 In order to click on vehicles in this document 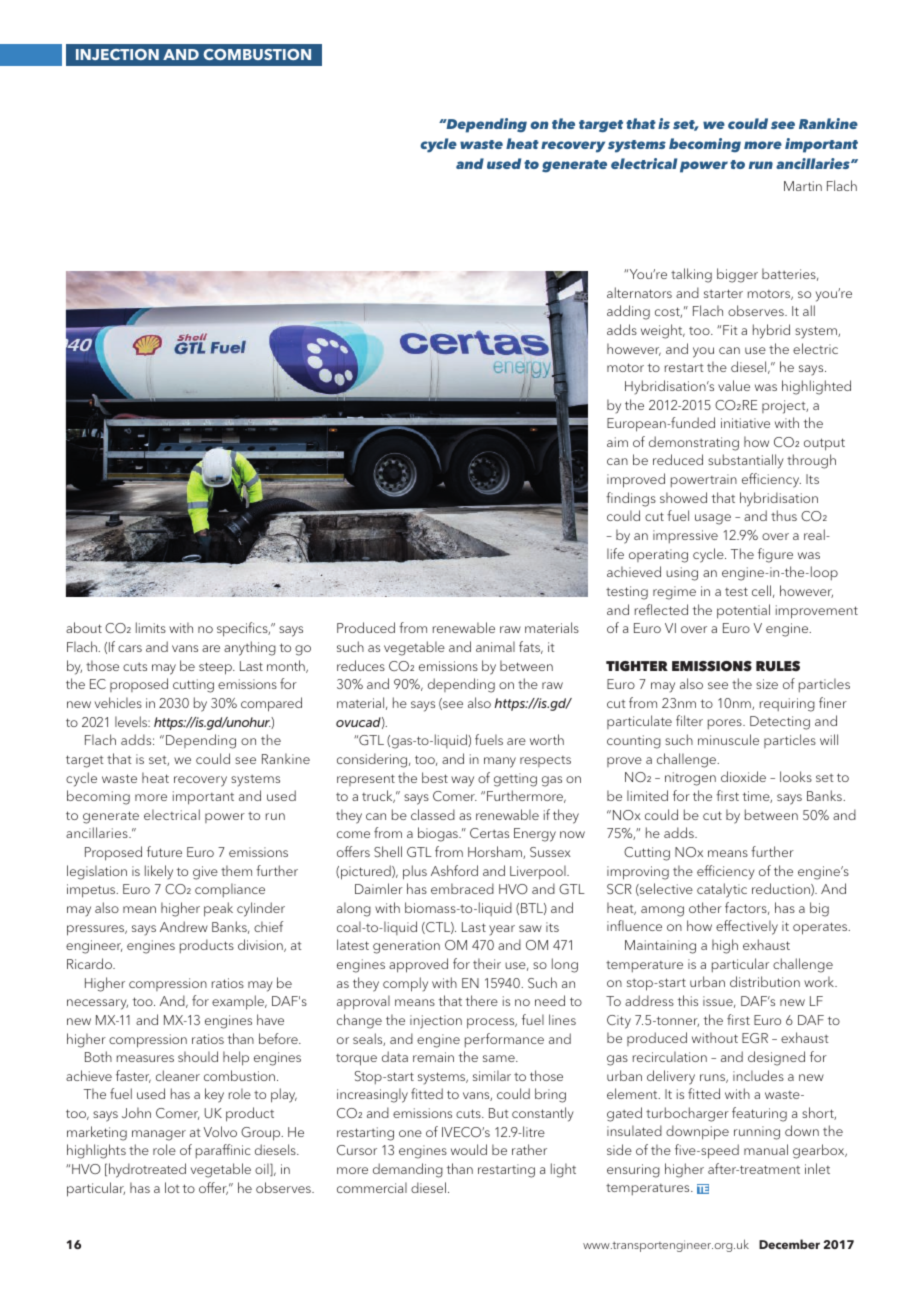, I will do `click(118, 702)`.
